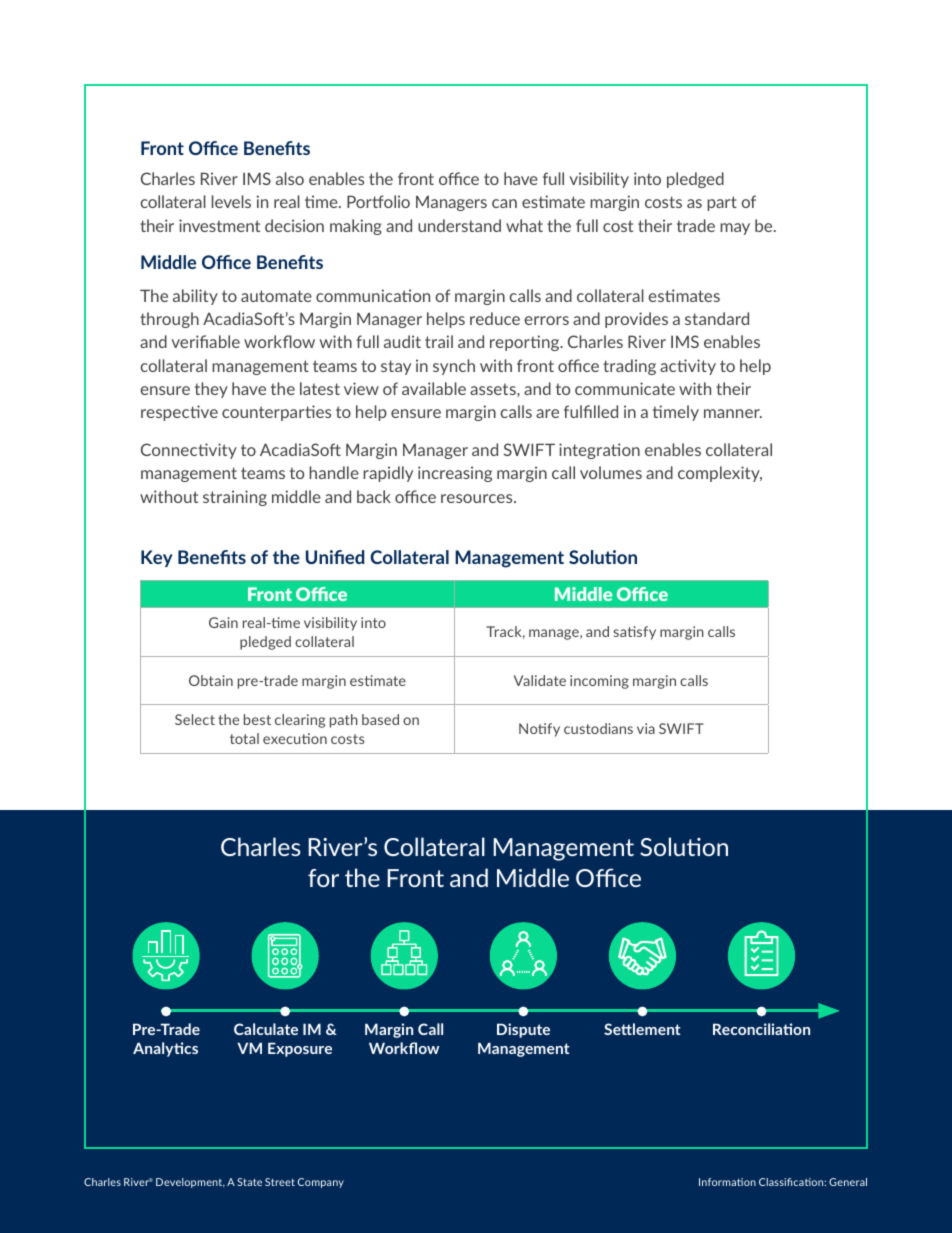 Image resolution: width=952 pixels, height=1233 pixels. What do you see at coordinates (504, 203) in the screenshot?
I see `can` at bounding box center [504, 203].
